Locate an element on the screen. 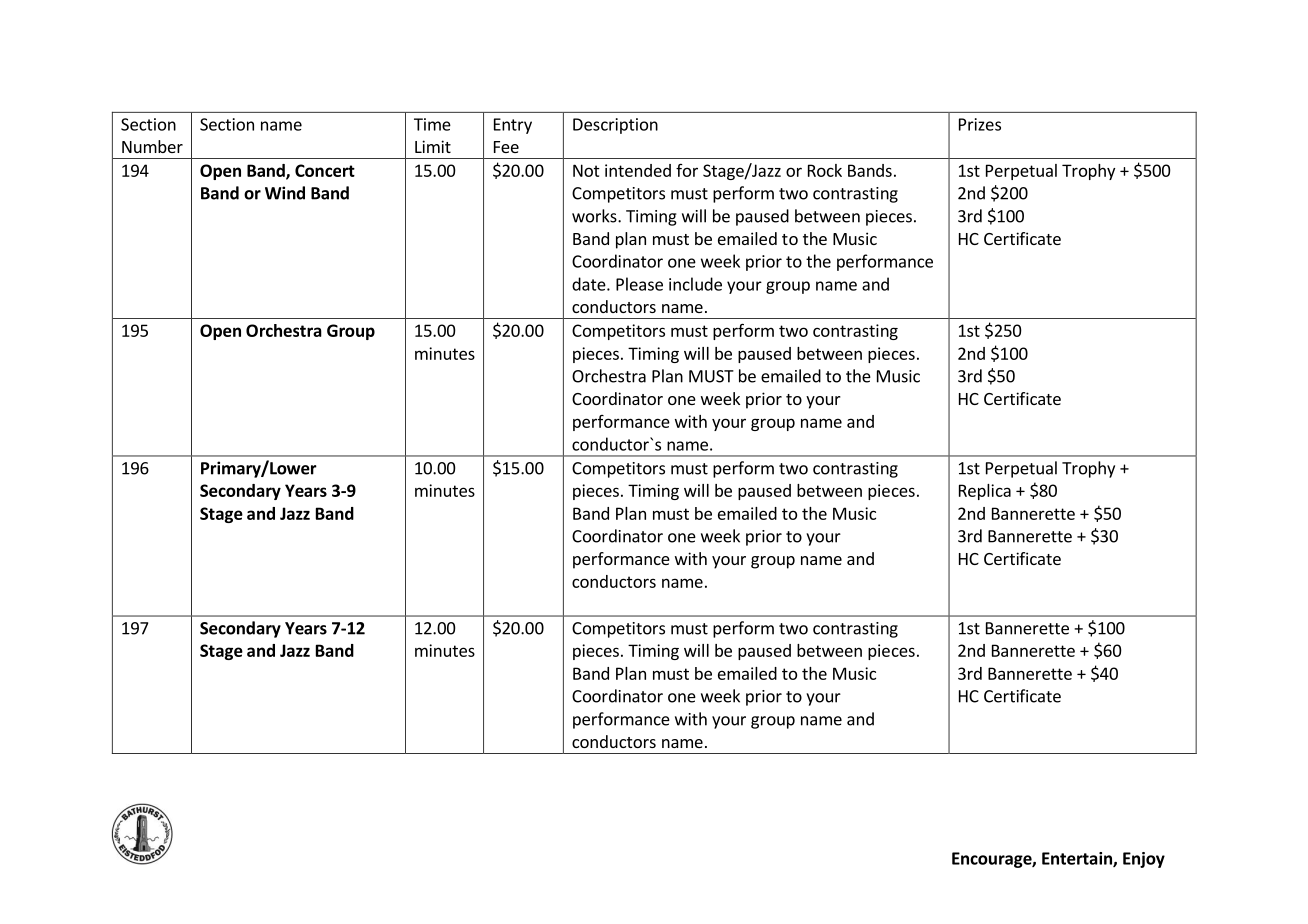 This screenshot has height=924, width=1308. Description is located at coordinates (615, 126).
